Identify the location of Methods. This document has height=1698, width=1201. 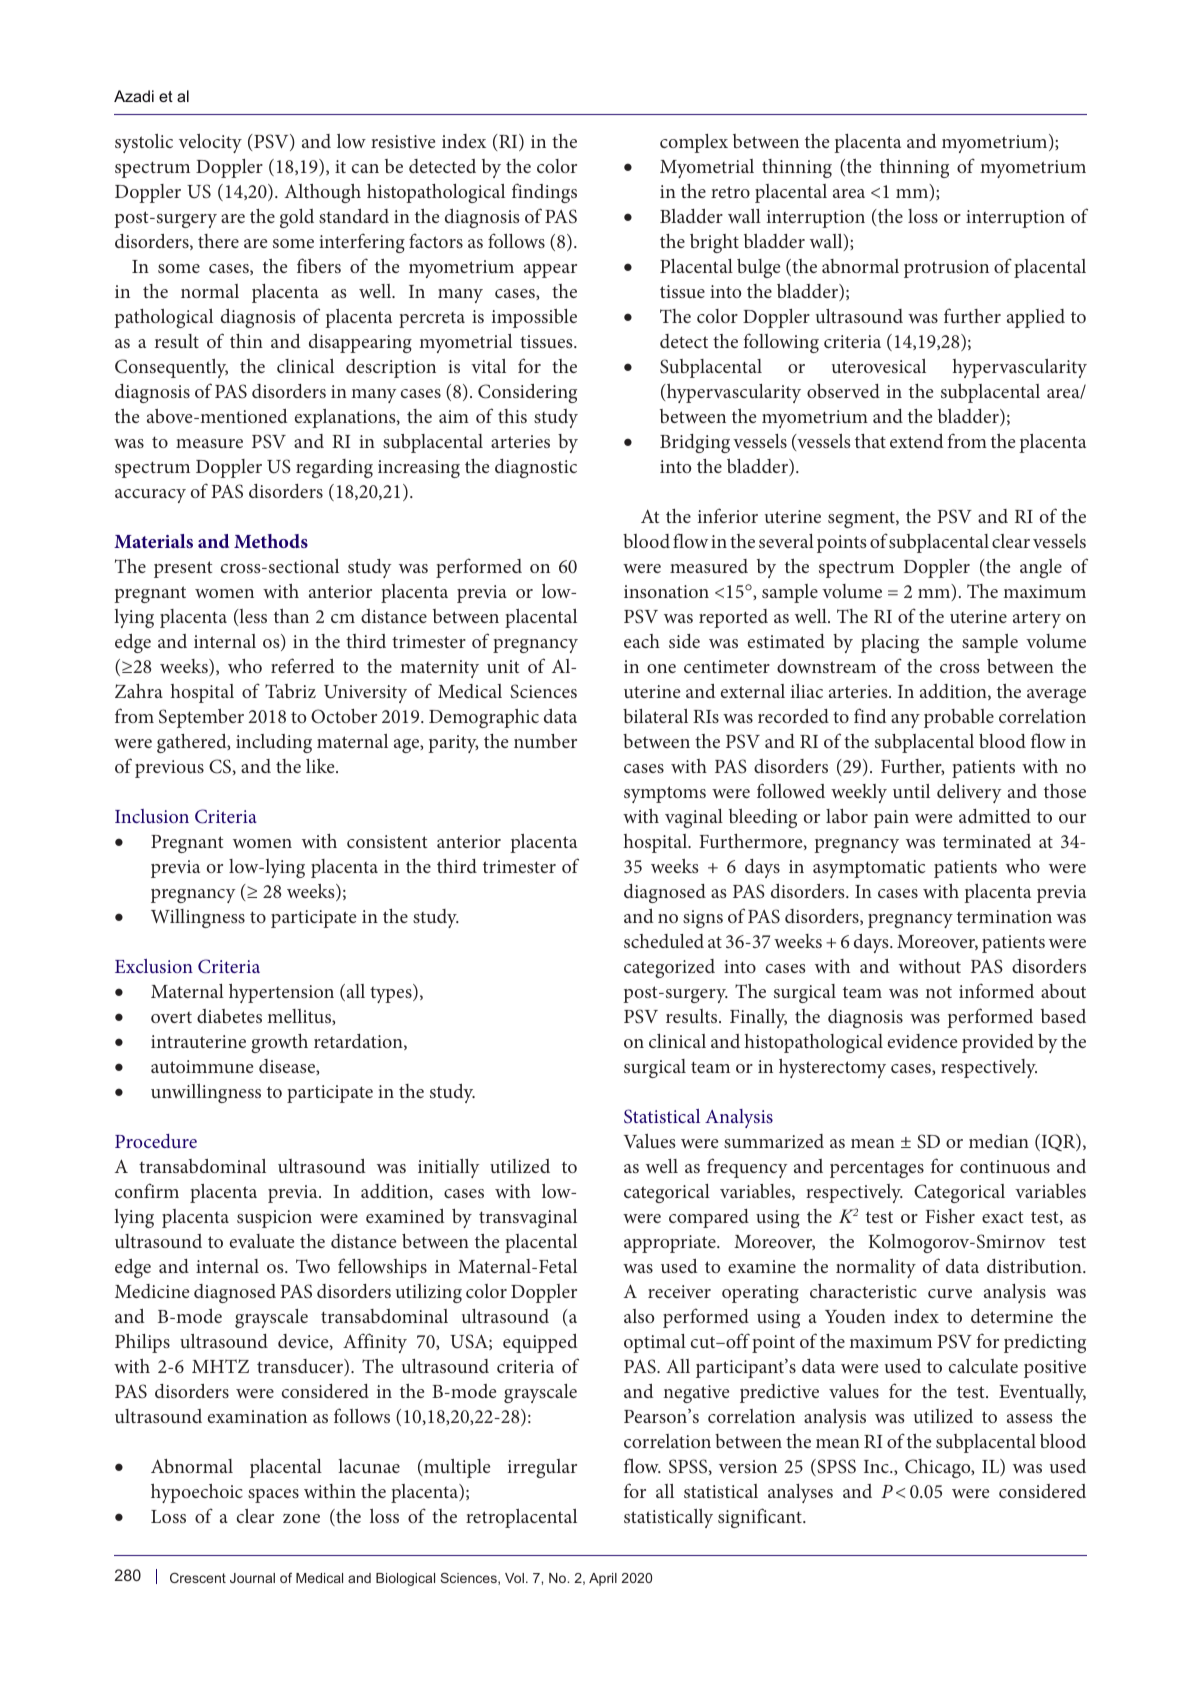
(271, 541).
